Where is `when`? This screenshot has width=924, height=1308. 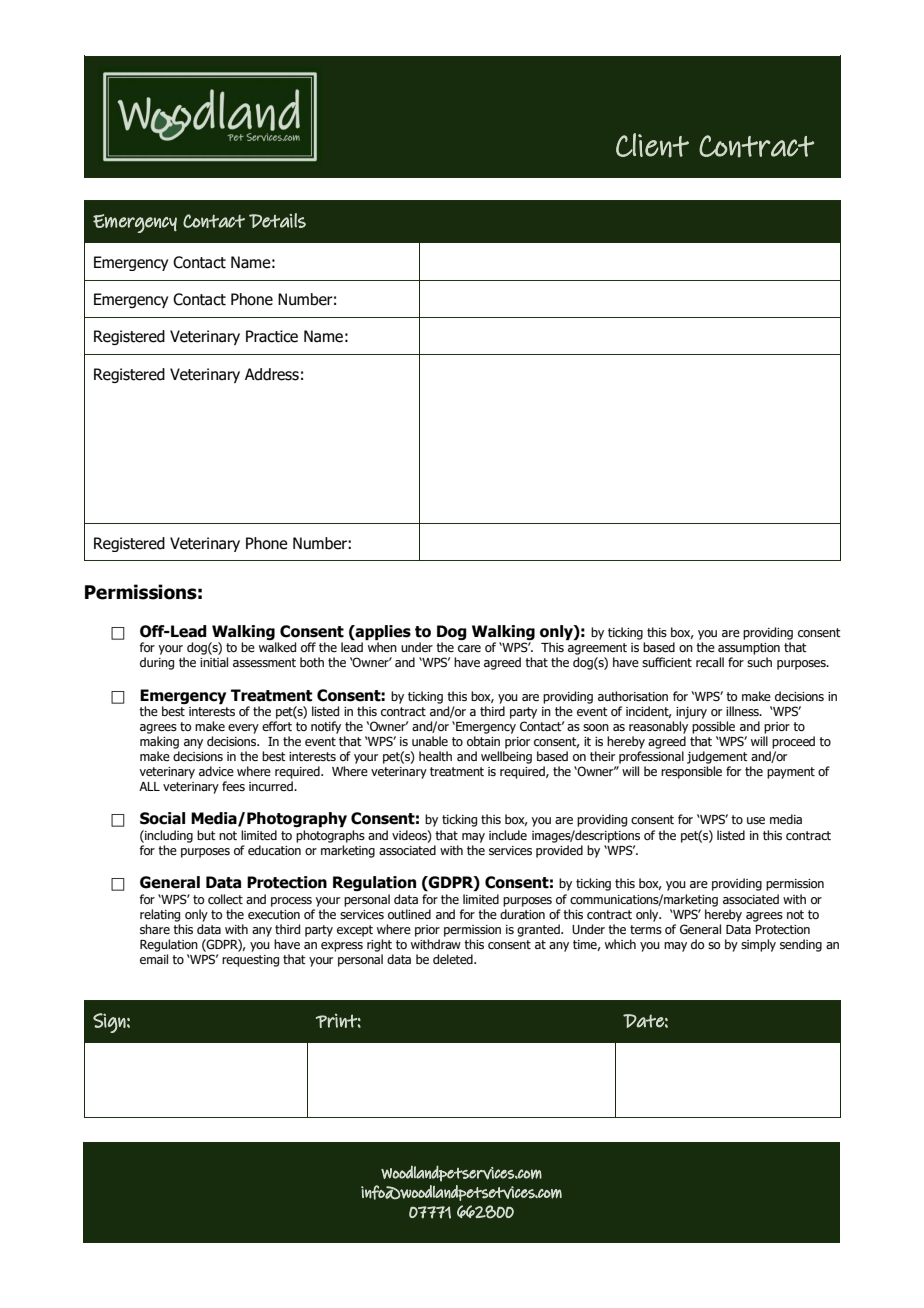
when is located at coordinates (382, 647).
